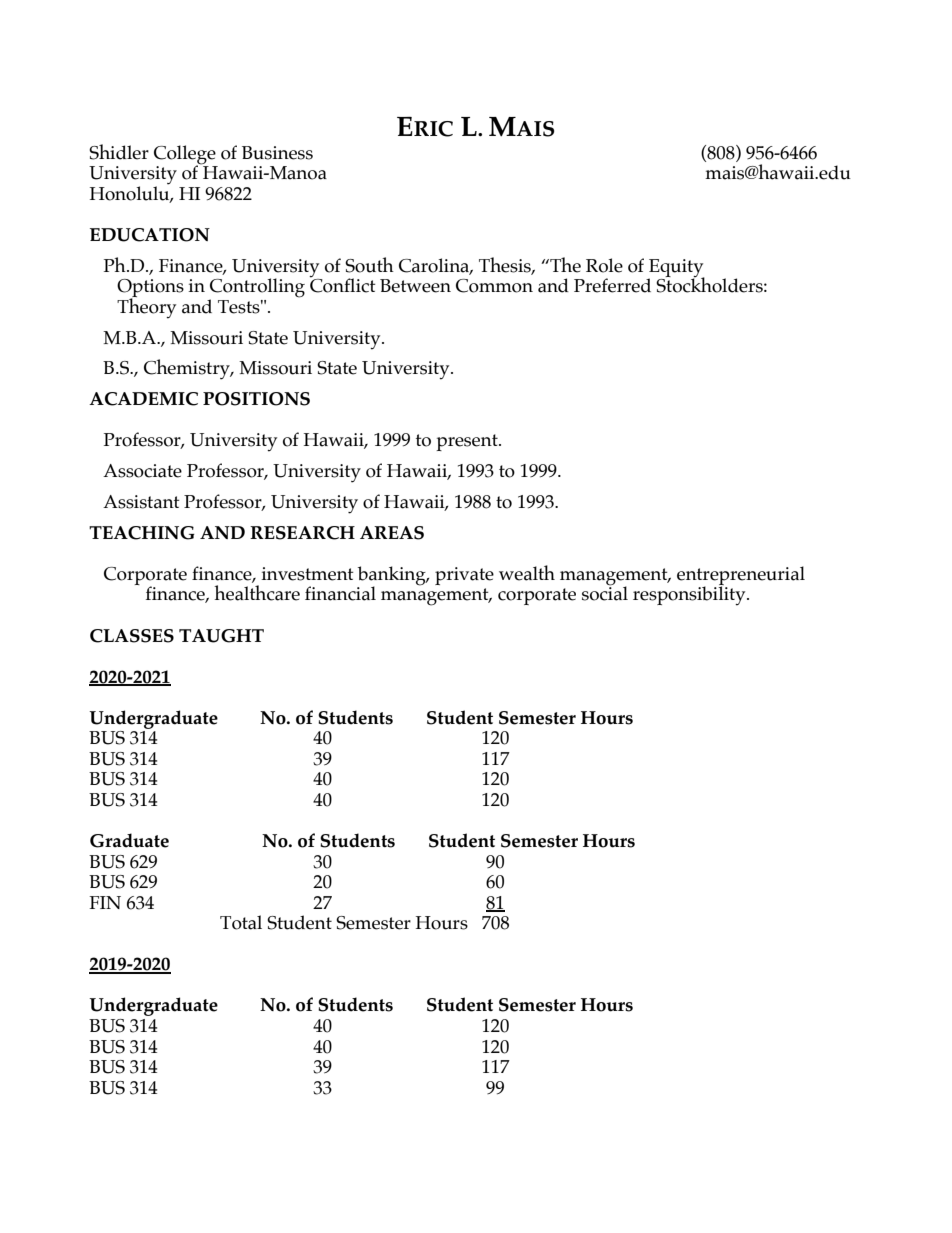 The image size is (952, 1233). What do you see at coordinates (369, 265) in the image?
I see `South` at bounding box center [369, 265].
